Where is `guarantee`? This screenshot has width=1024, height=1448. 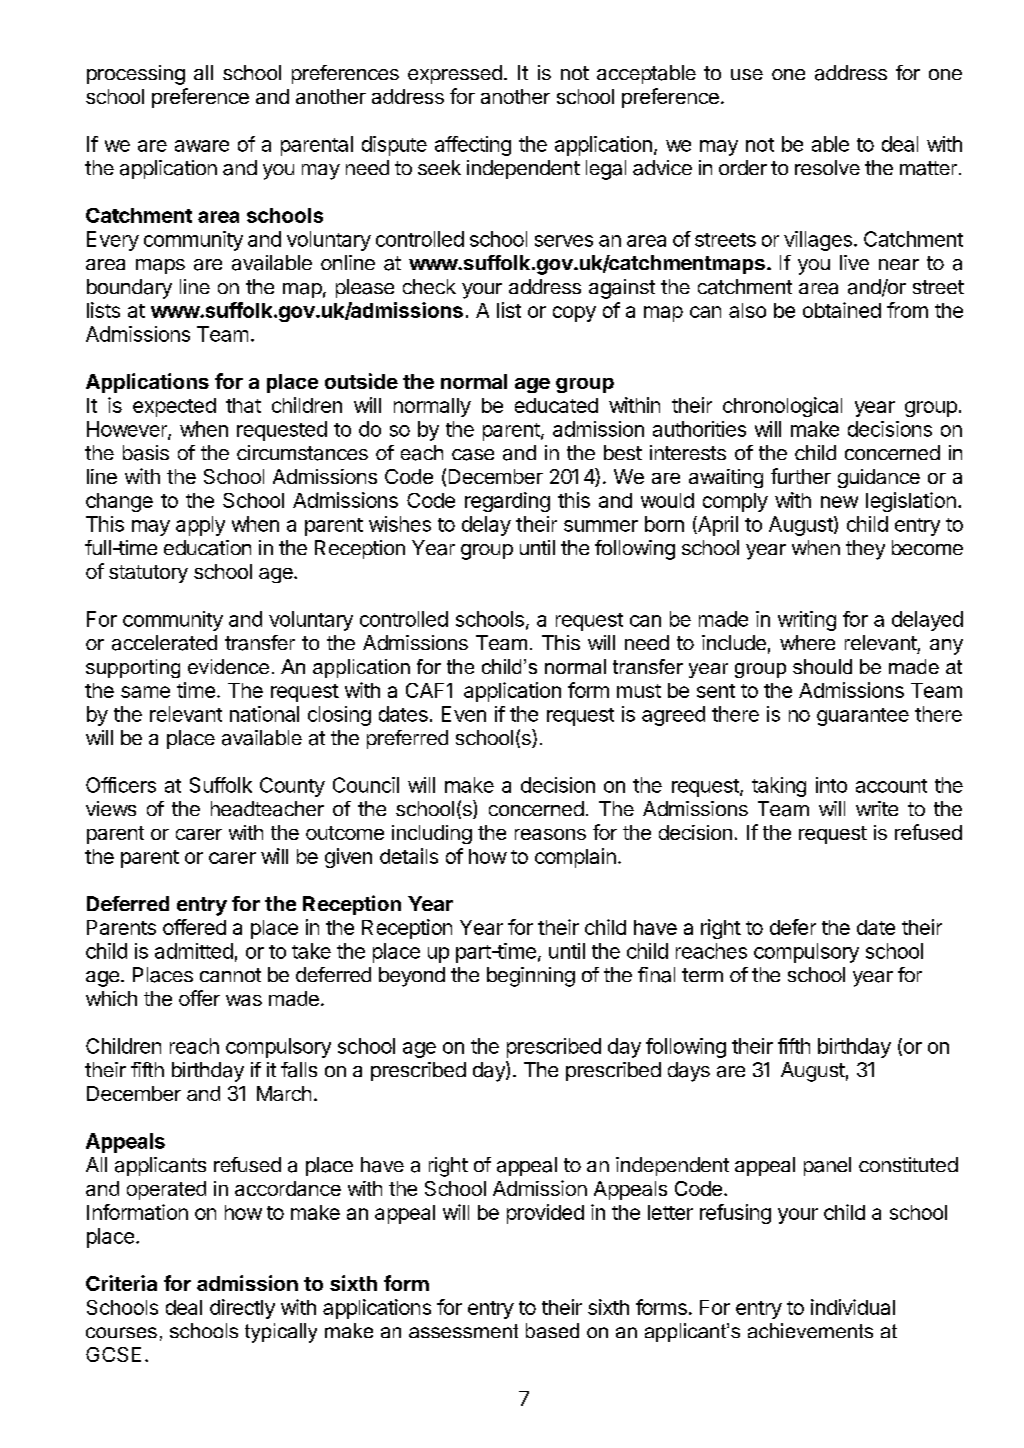
guarantee is located at coordinates (863, 717).
